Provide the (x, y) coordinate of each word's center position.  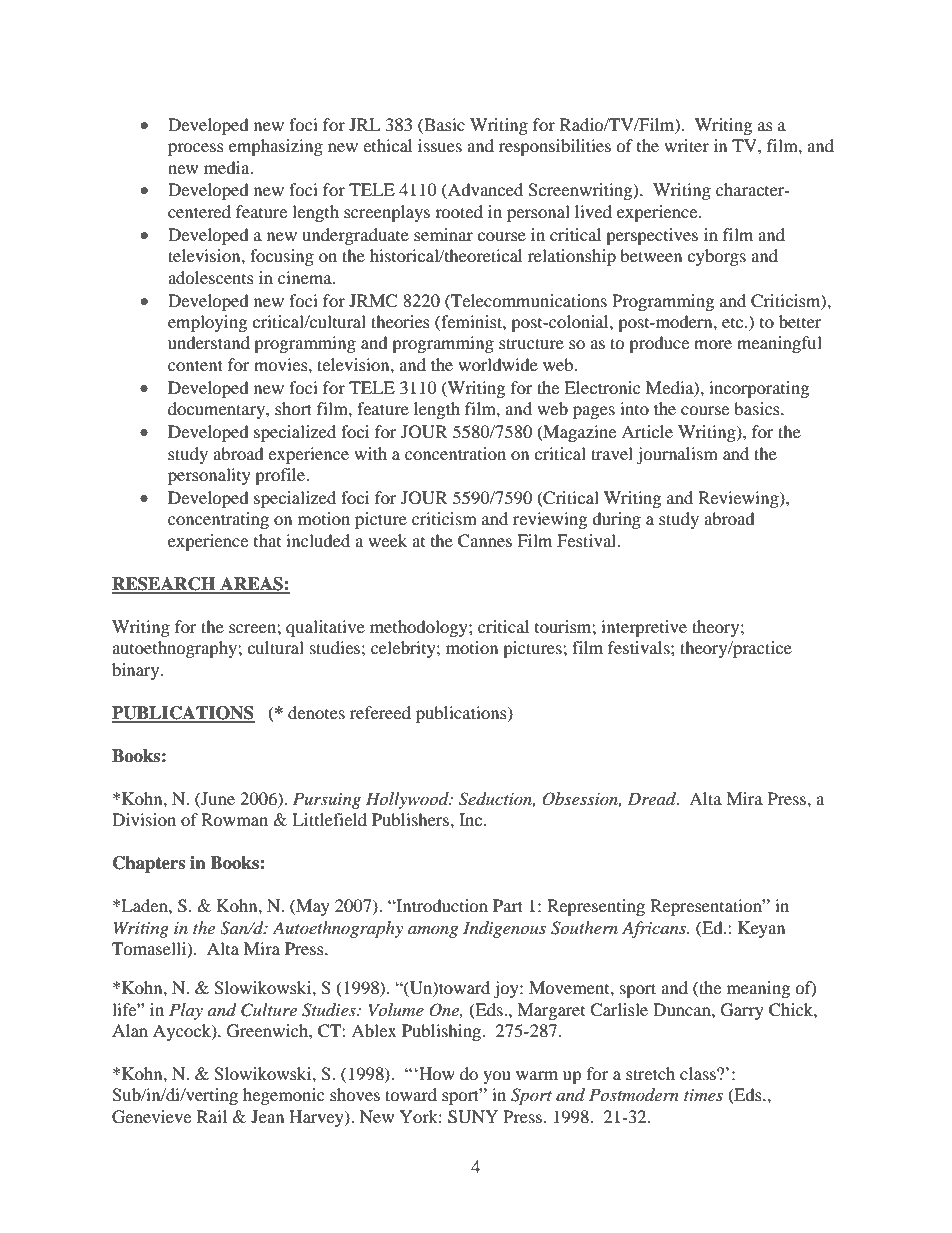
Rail (212, 1116)
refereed (380, 712)
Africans (655, 929)
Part (508, 905)
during (616, 520)
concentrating (218, 520)
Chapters (149, 864)
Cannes (485, 541)
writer (686, 145)
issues (440, 145)
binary (137, 671)
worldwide (498, 364)
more (713, 344)
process (196, 149)
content (195, 365)
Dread (653, 798)
